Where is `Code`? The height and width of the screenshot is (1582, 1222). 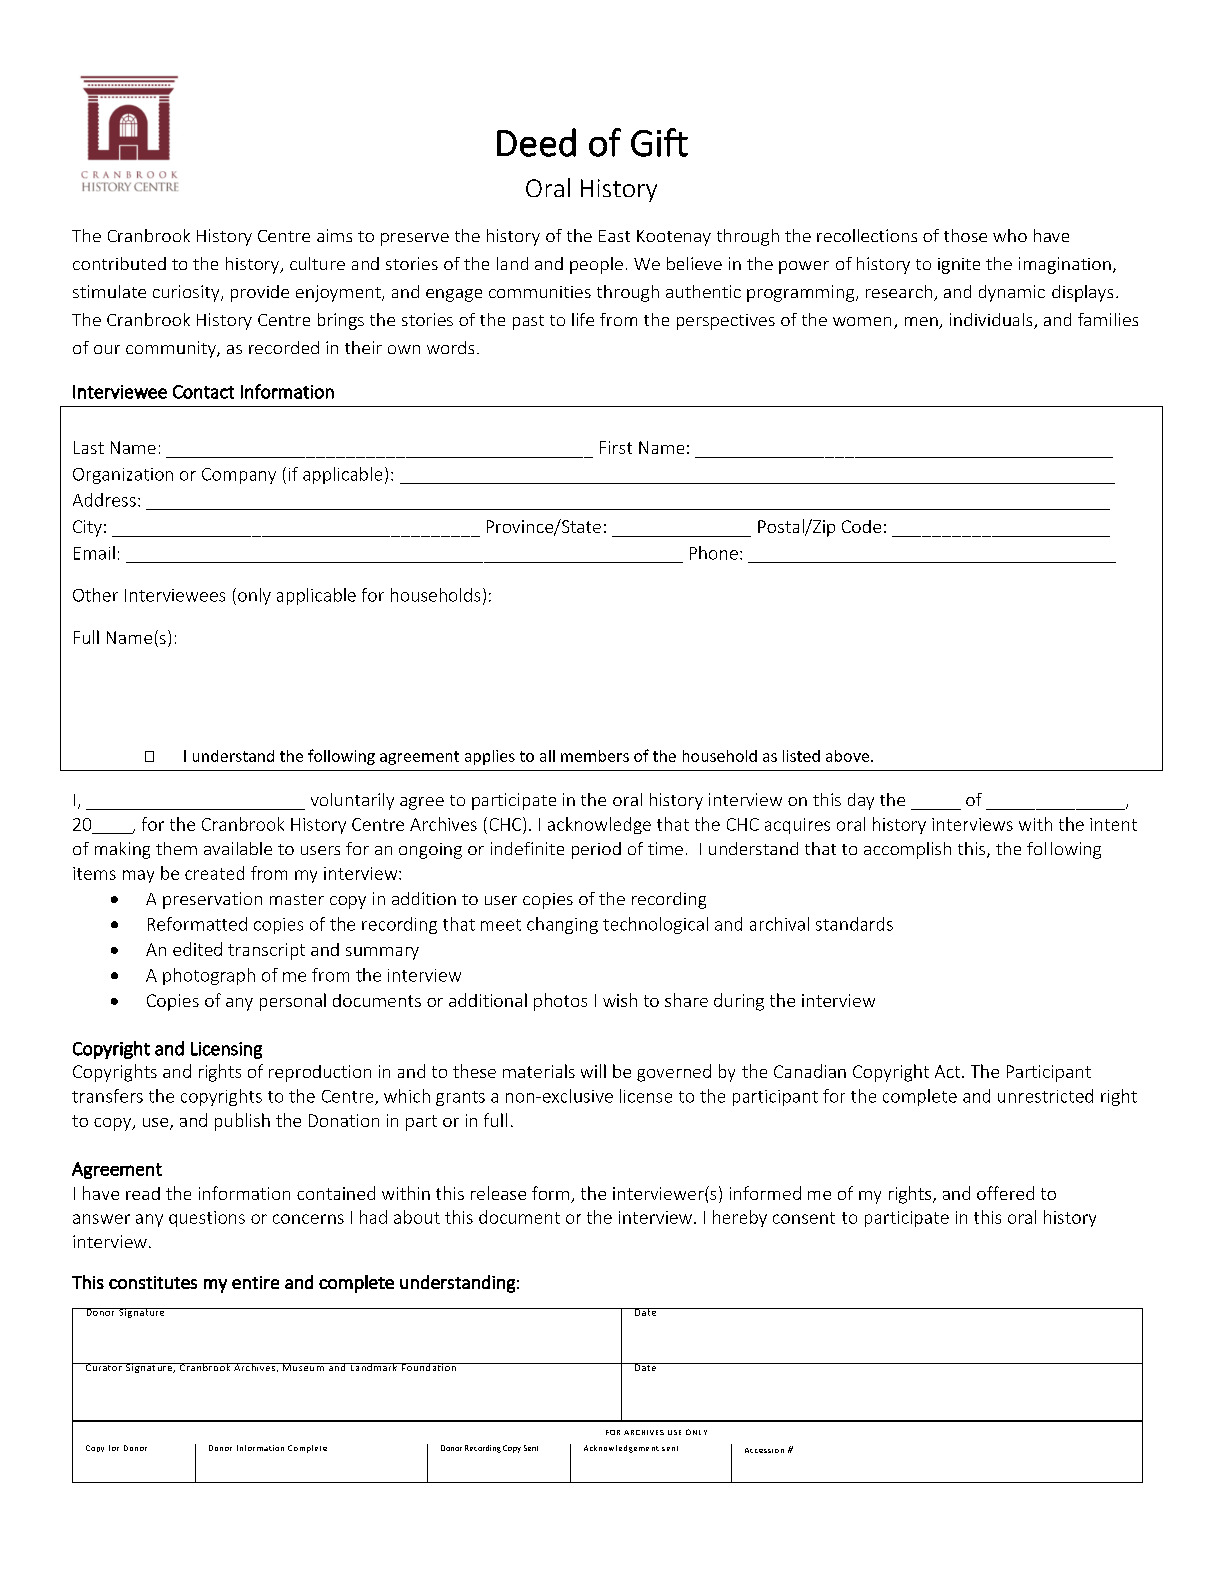
Code is located at coordinates (861, 526).
